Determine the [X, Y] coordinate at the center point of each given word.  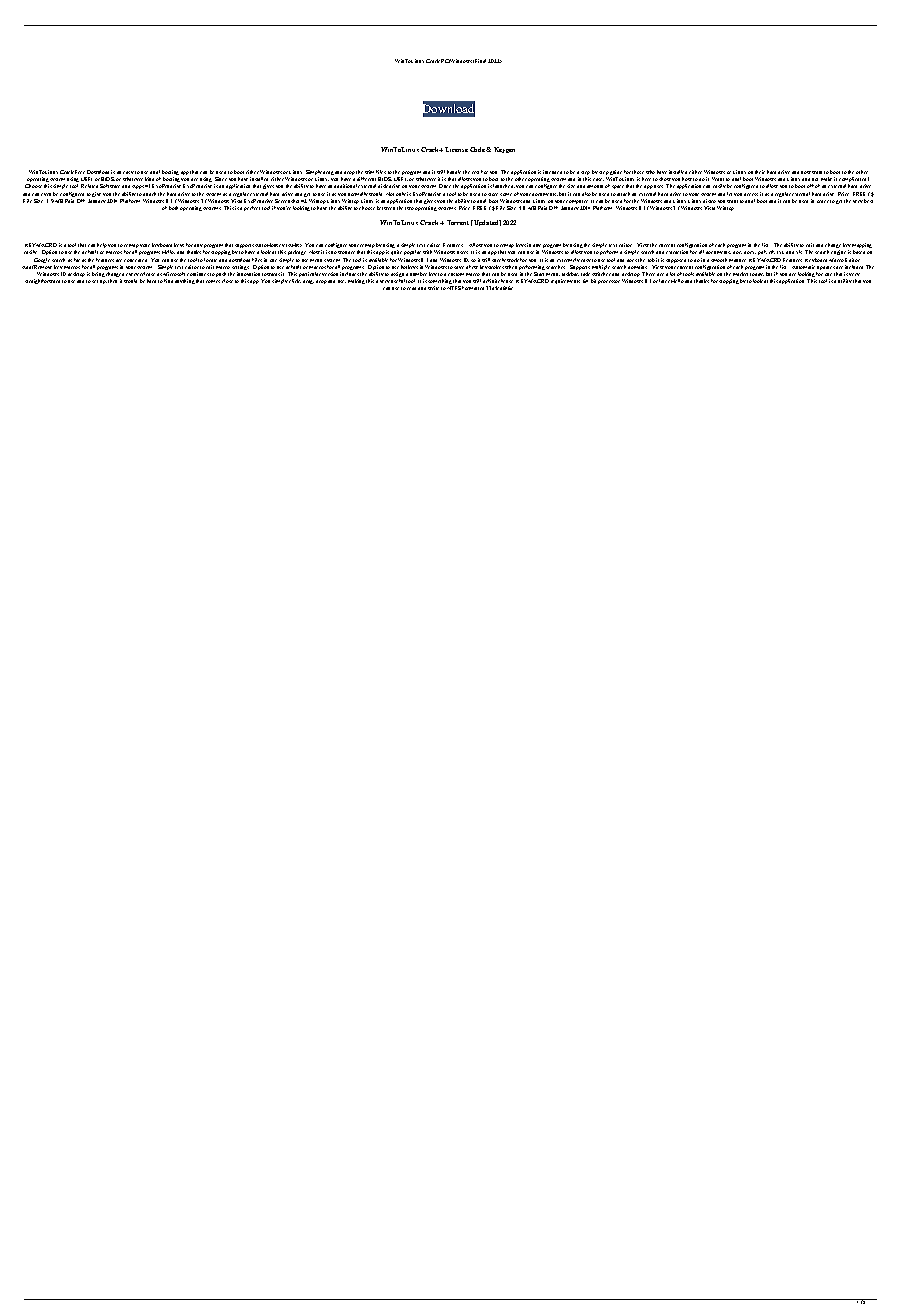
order [823, 201]
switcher [601, 274]
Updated [486, 223]
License [456, 149]
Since [221, 179]
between [386, 208]
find [168, 281]
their [760, 172]
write [433, 288]
